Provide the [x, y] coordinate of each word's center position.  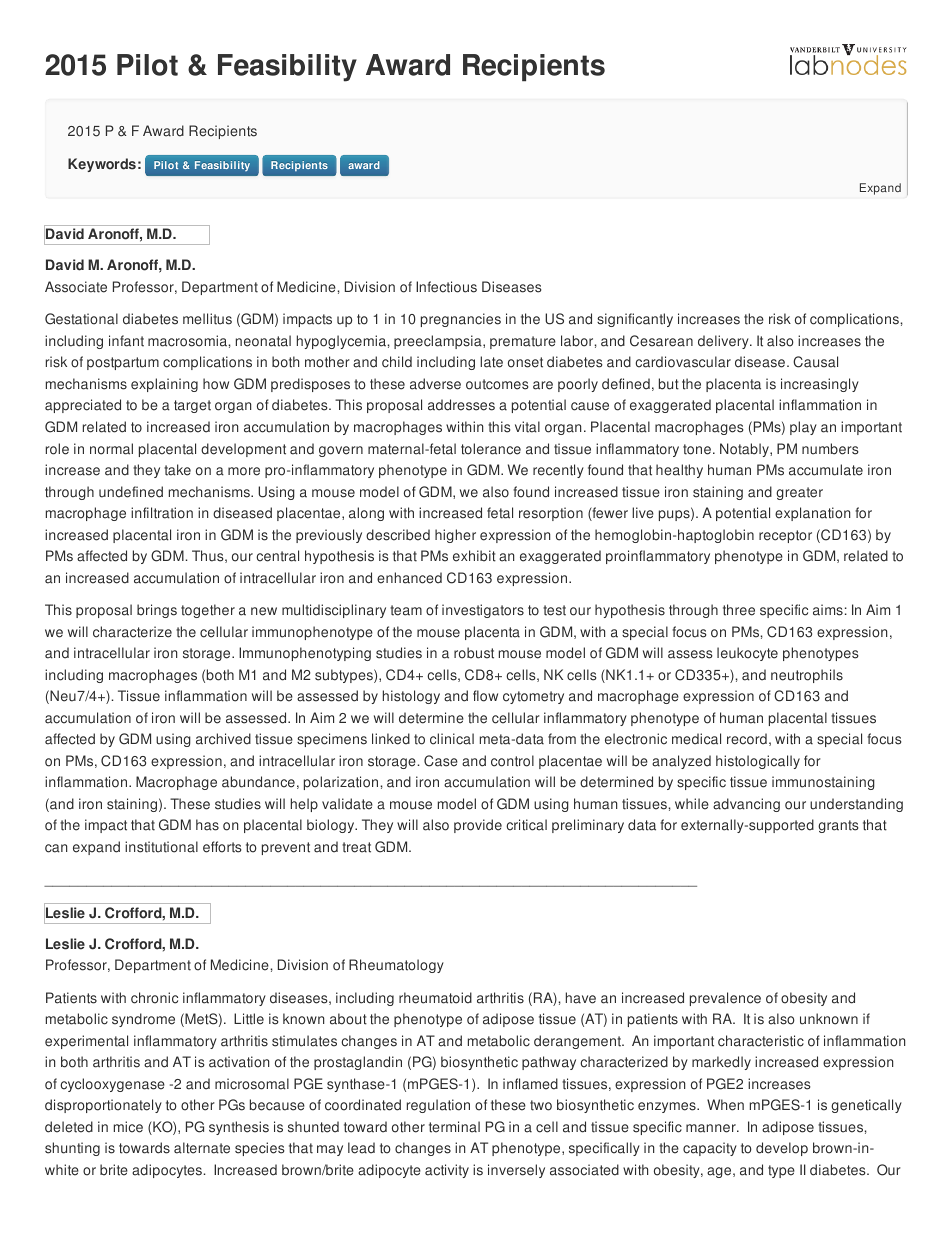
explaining [164, 385]
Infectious [446, 287]
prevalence [725, 999]
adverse [435, 384]
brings [157, 611]
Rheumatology [396, 966]
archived [223, 739]
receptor [785, 536]
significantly [635, 320]
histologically [758, 762]
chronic [154, 998]
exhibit [474, 556]
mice [128, 1127]
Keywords [102, 165]
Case [441, 761]
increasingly [820, 385]
